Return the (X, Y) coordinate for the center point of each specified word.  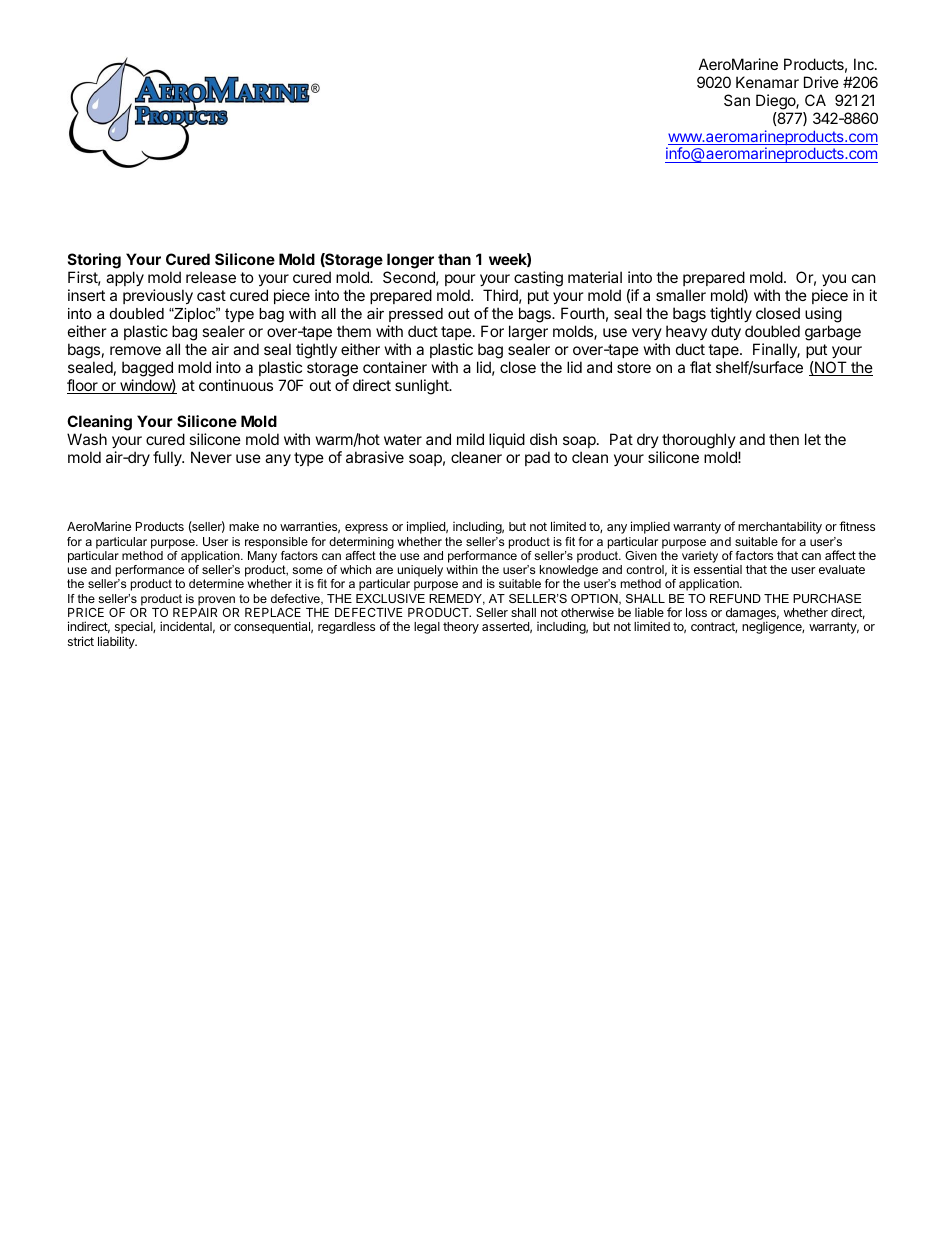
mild (470, 439)
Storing (94, 262)
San (737, 100)
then (784, 439)
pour (460, 282)
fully (168, 458)
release (211, 277)
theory (461, 628)
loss (696, 612)
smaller (681, 295)
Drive (821, 82)
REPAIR (195, 612)
